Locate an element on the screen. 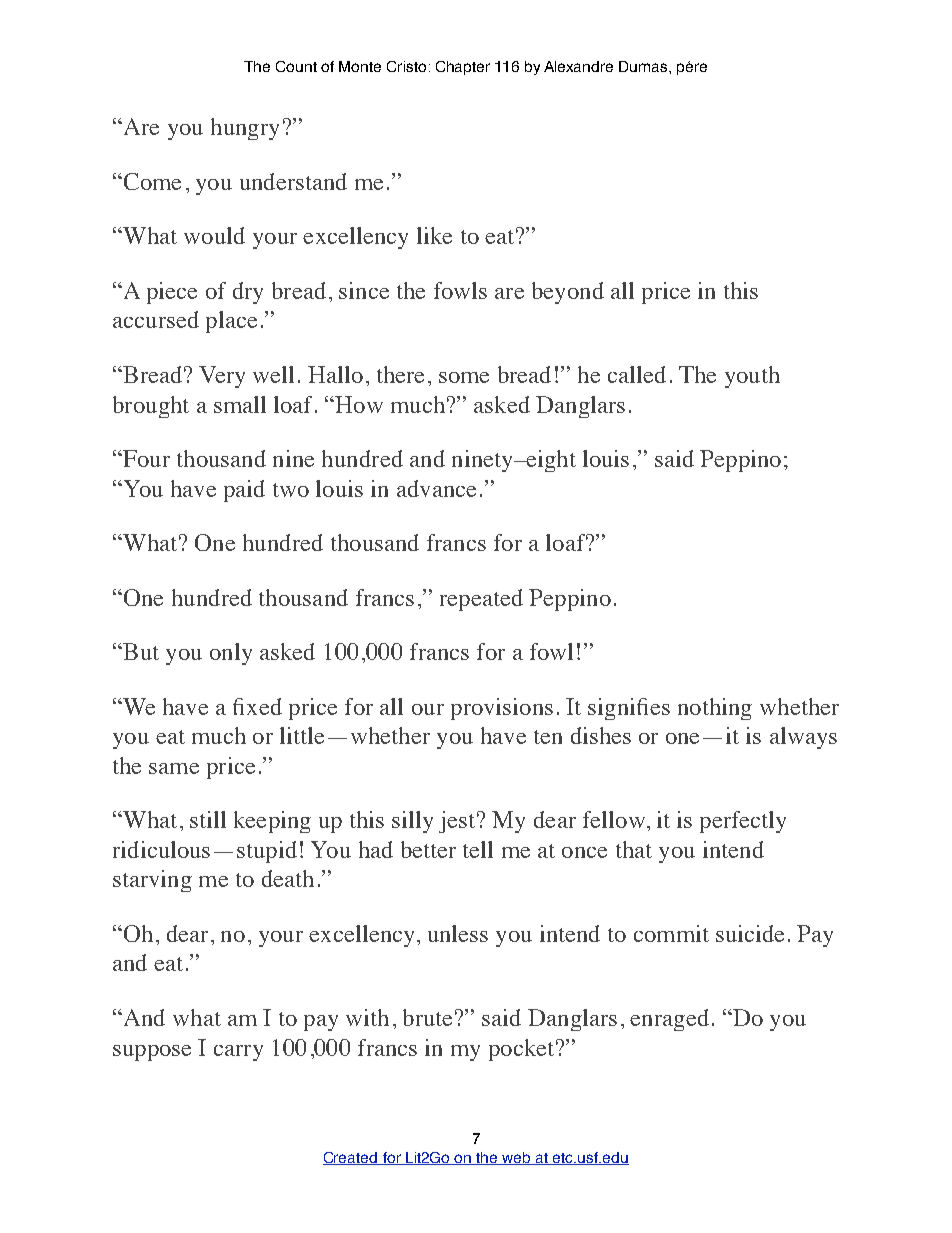 The height and width of the screenshot is (1233, 952). youth is located at coordinates (752, 377).
